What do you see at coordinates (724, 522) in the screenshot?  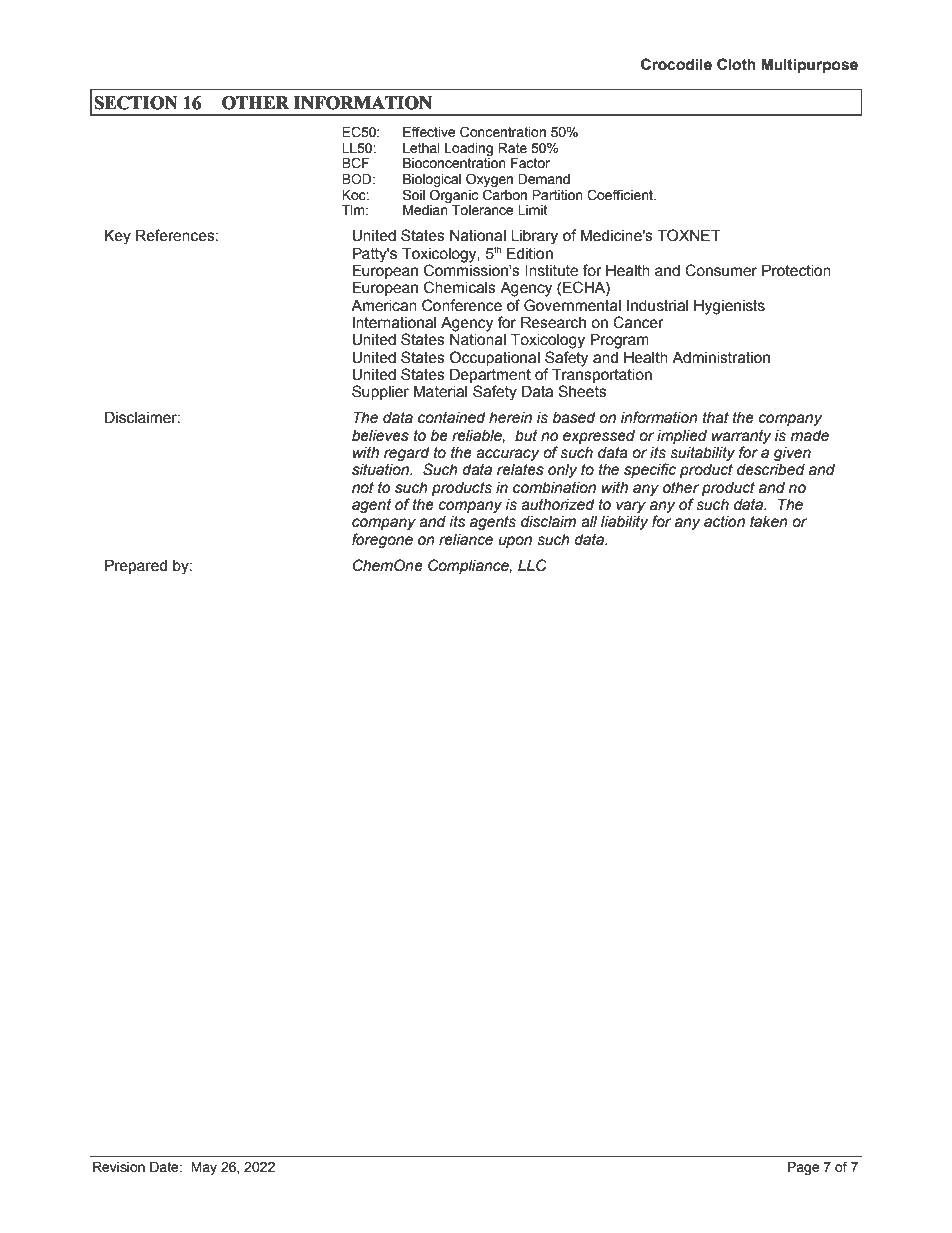 I see `action` at bounding box center [724, 522].
